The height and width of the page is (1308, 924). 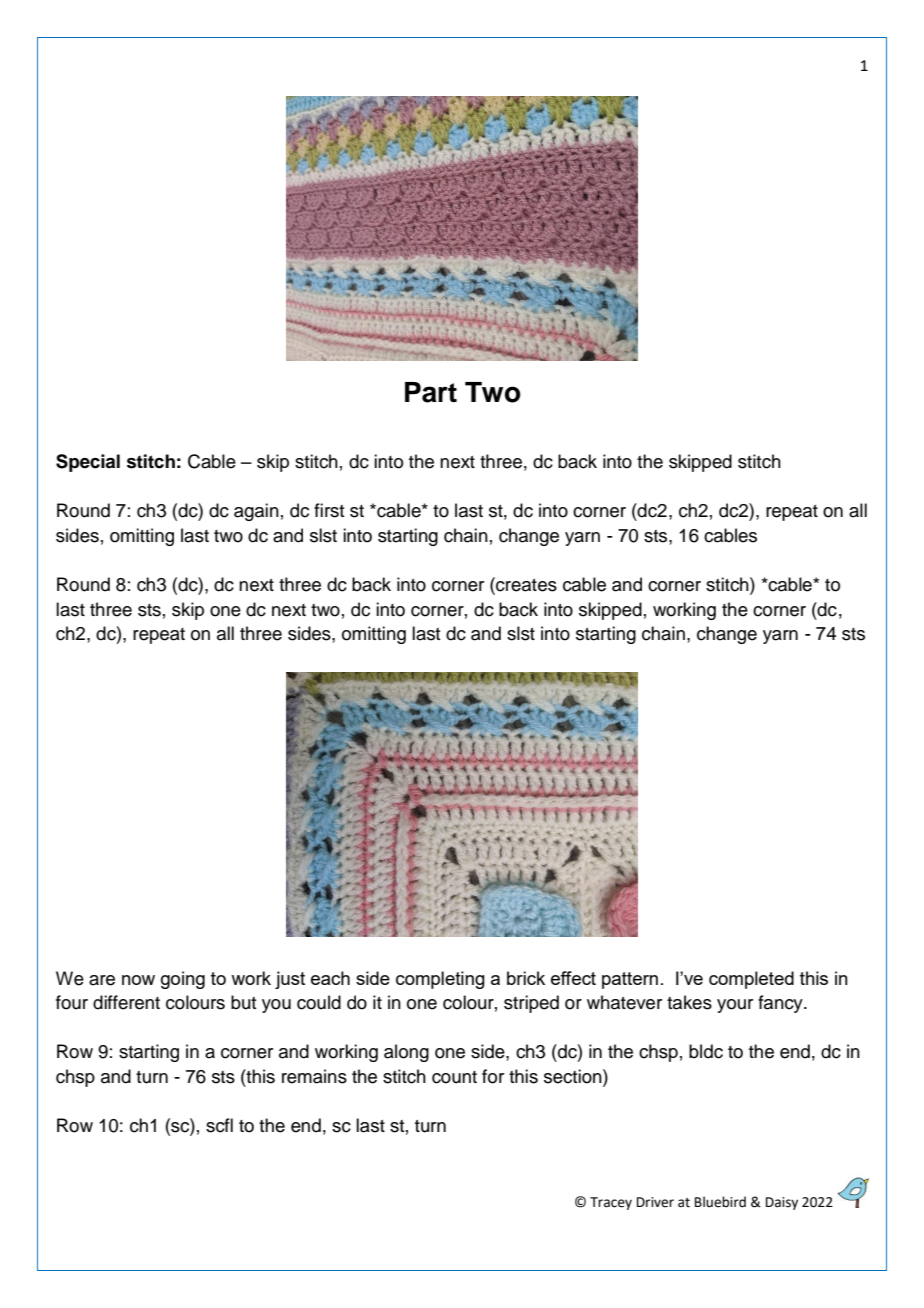 I want to click on completing, so click(x=440, y=980).
